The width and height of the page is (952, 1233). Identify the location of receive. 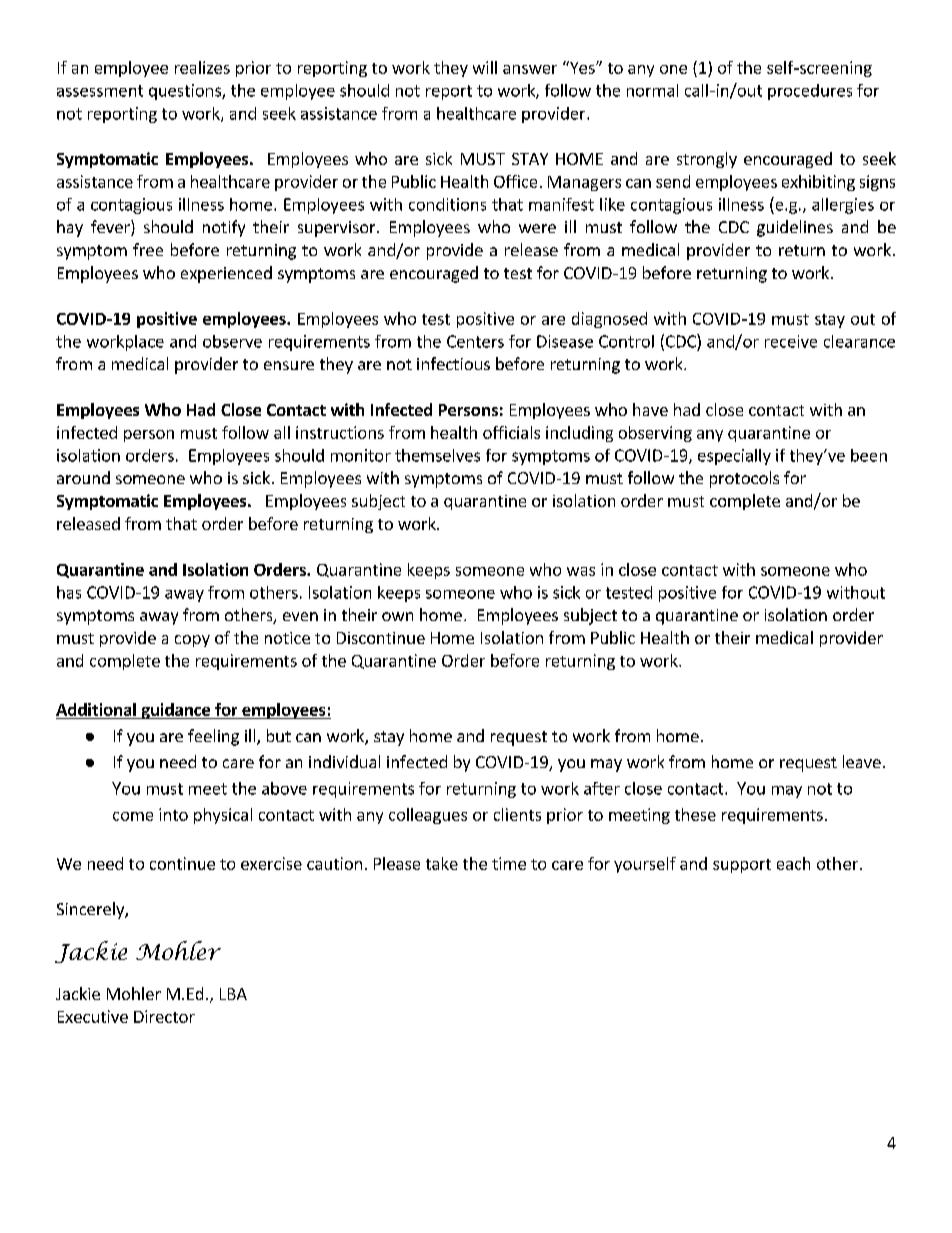
(791, 341).
